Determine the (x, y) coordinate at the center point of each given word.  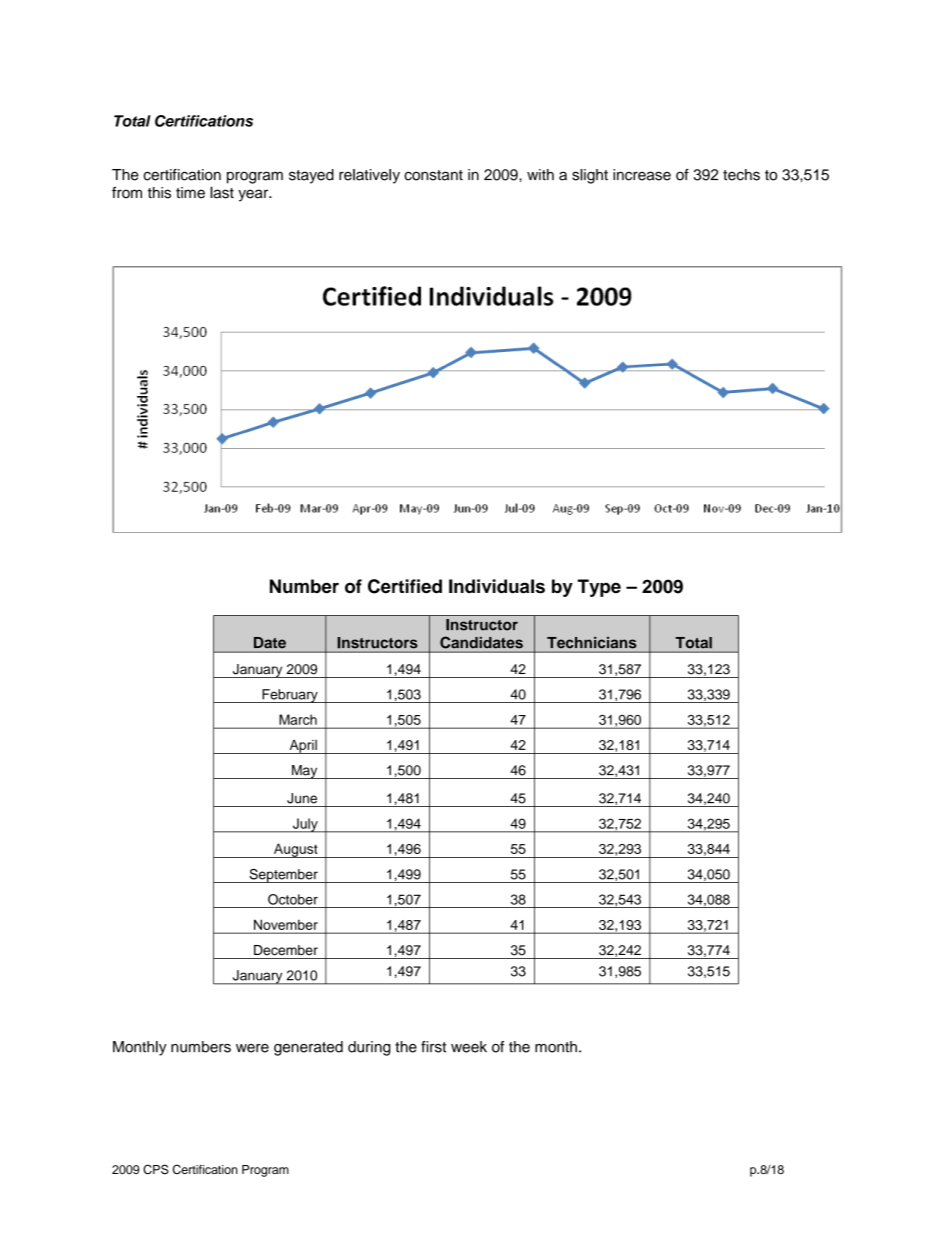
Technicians (591, 642)
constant (433, 175)
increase (642, 175)
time (190, 193)
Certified (405, 586)
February (290, 696)
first (433, 1047)
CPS (156, 1169)
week (469, 1047)
